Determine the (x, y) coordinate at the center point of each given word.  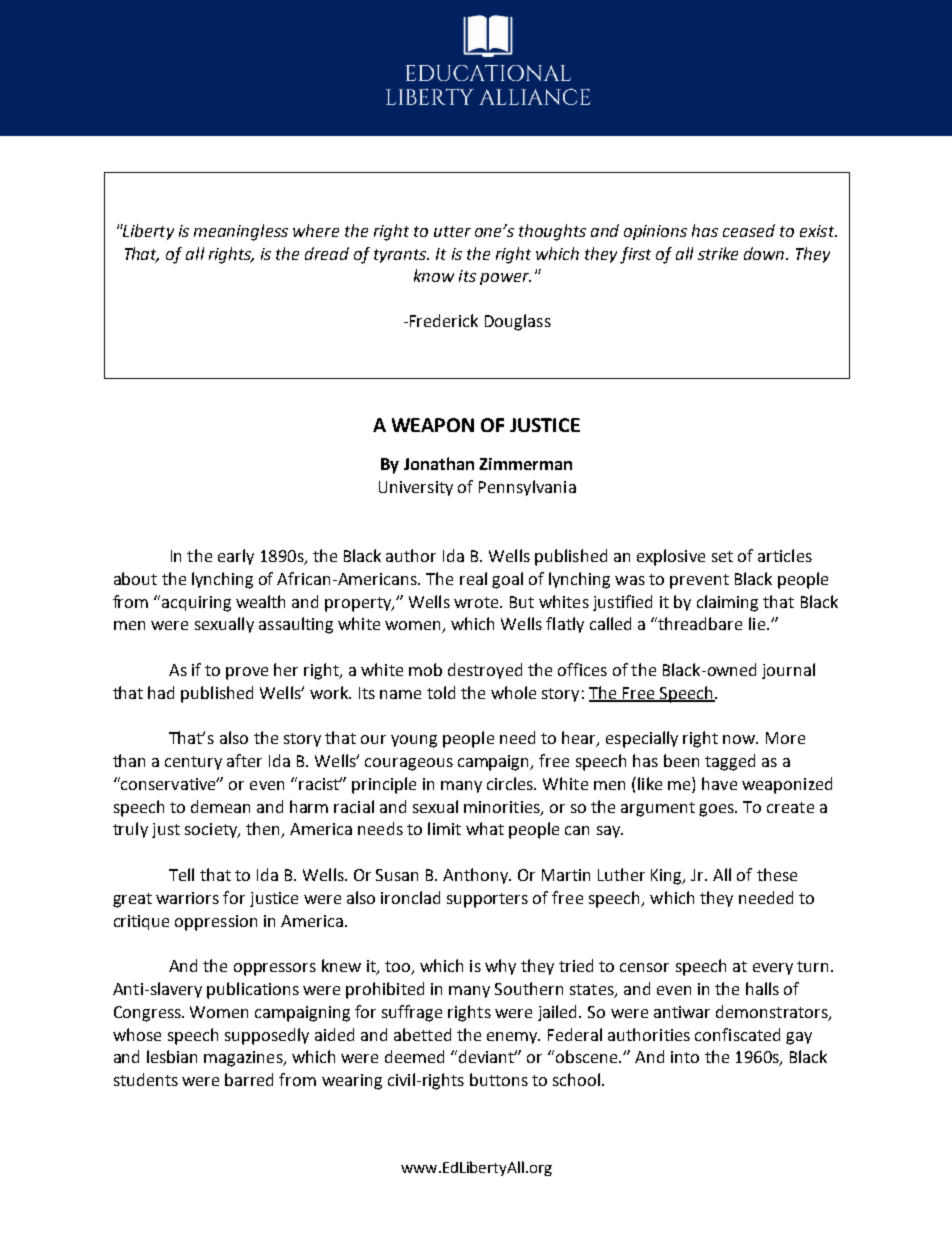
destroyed (485, 671)
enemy (513, 1038)
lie (757, 623)
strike (718, 253)
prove (247, 673)
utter (452, 231)
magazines (244, 1059)
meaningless (241, 232)
